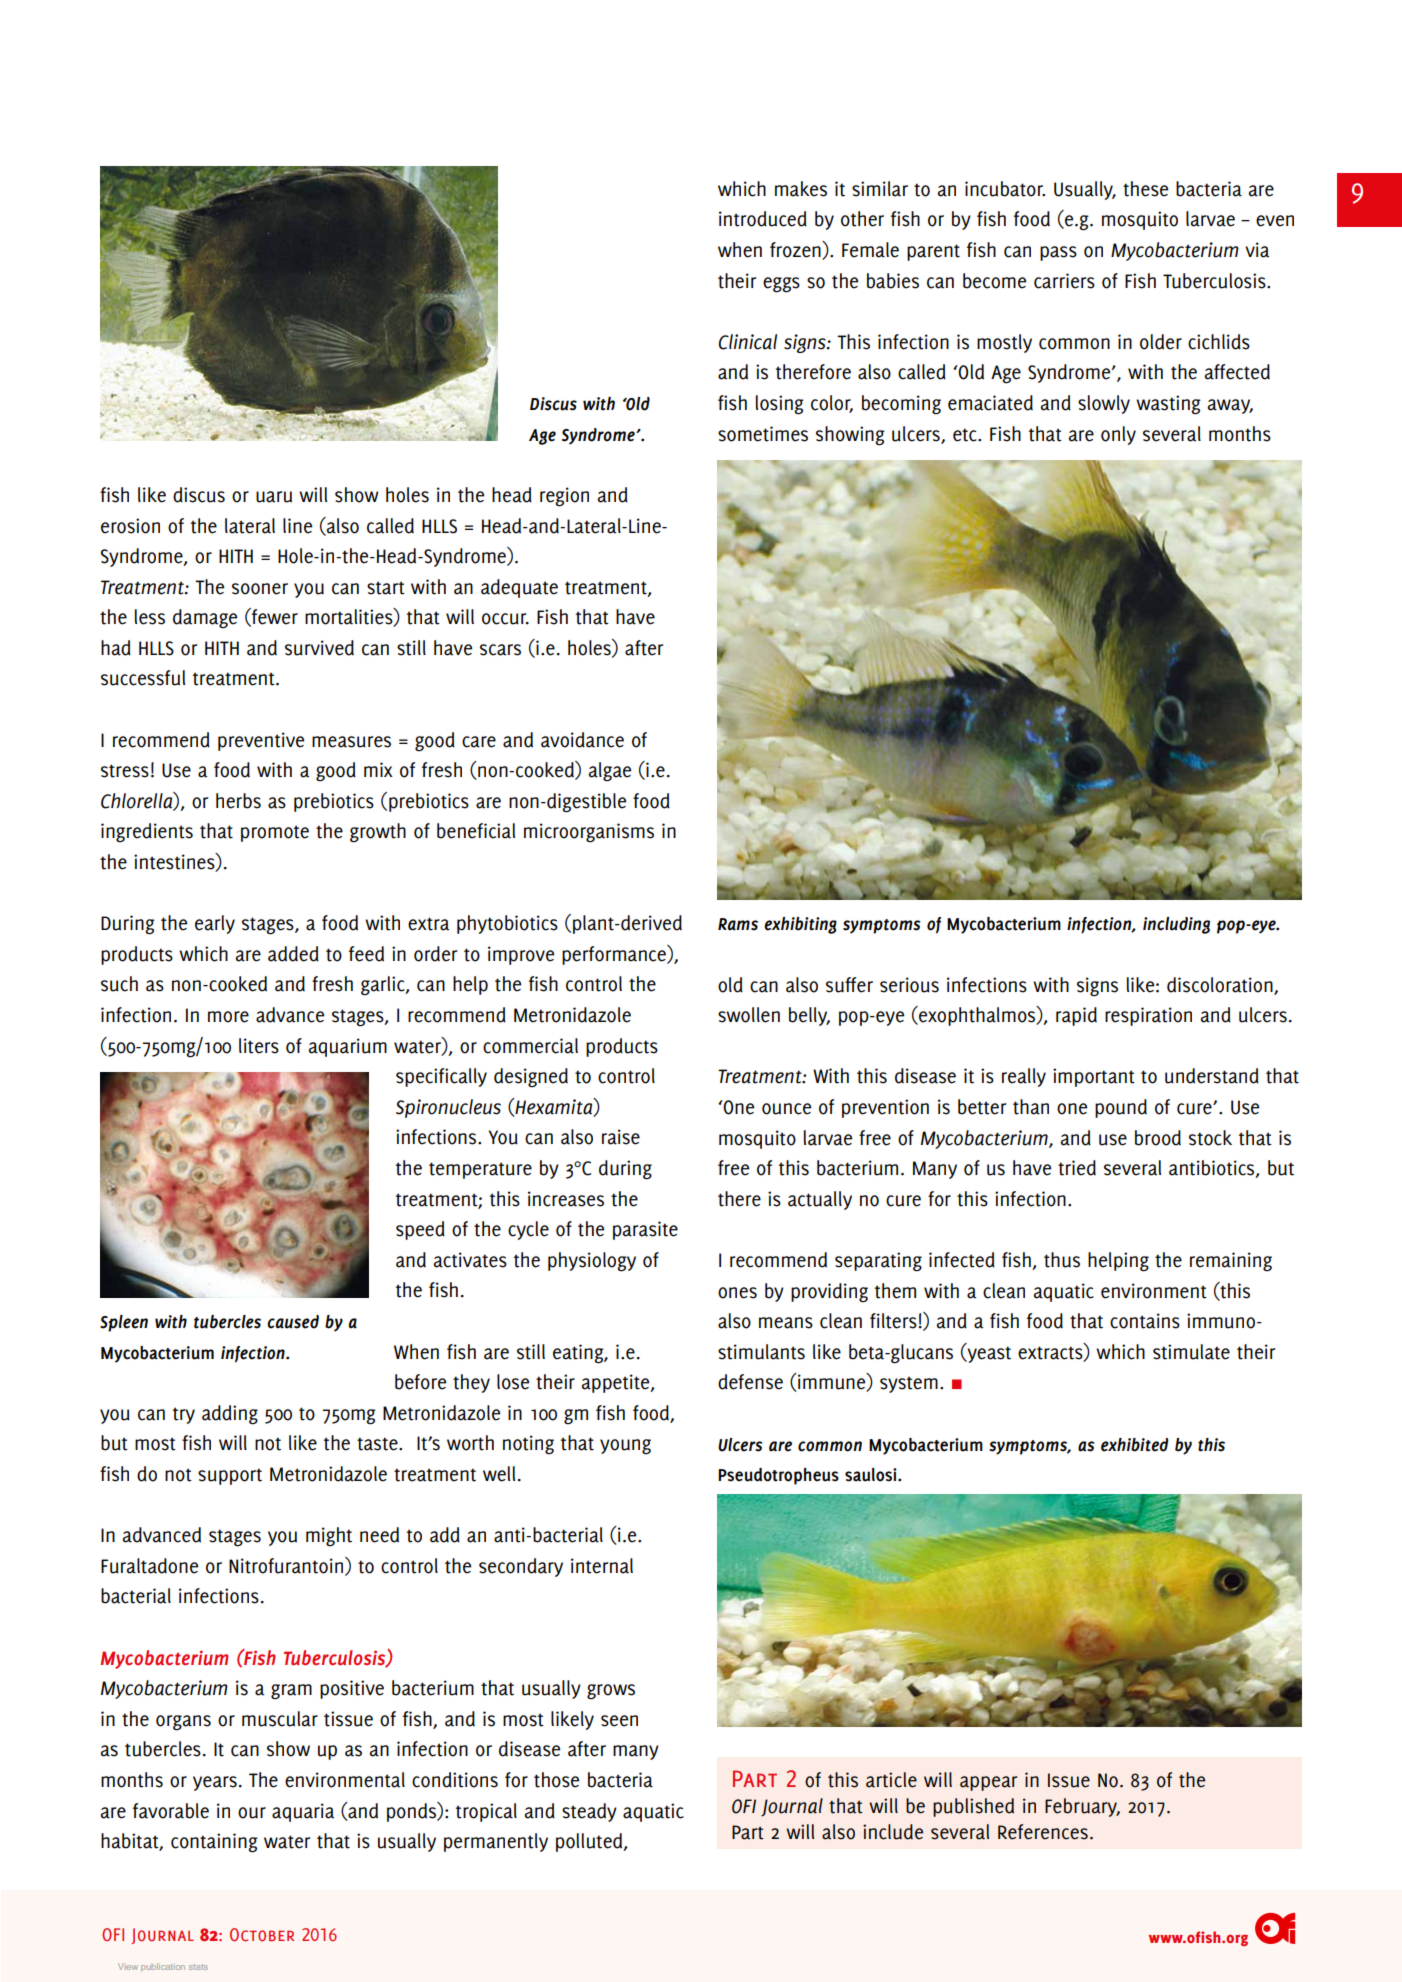 Image resolution: width=1402 pixels, height=1982 pixels. I want to click on algae, so click(609, 772).
